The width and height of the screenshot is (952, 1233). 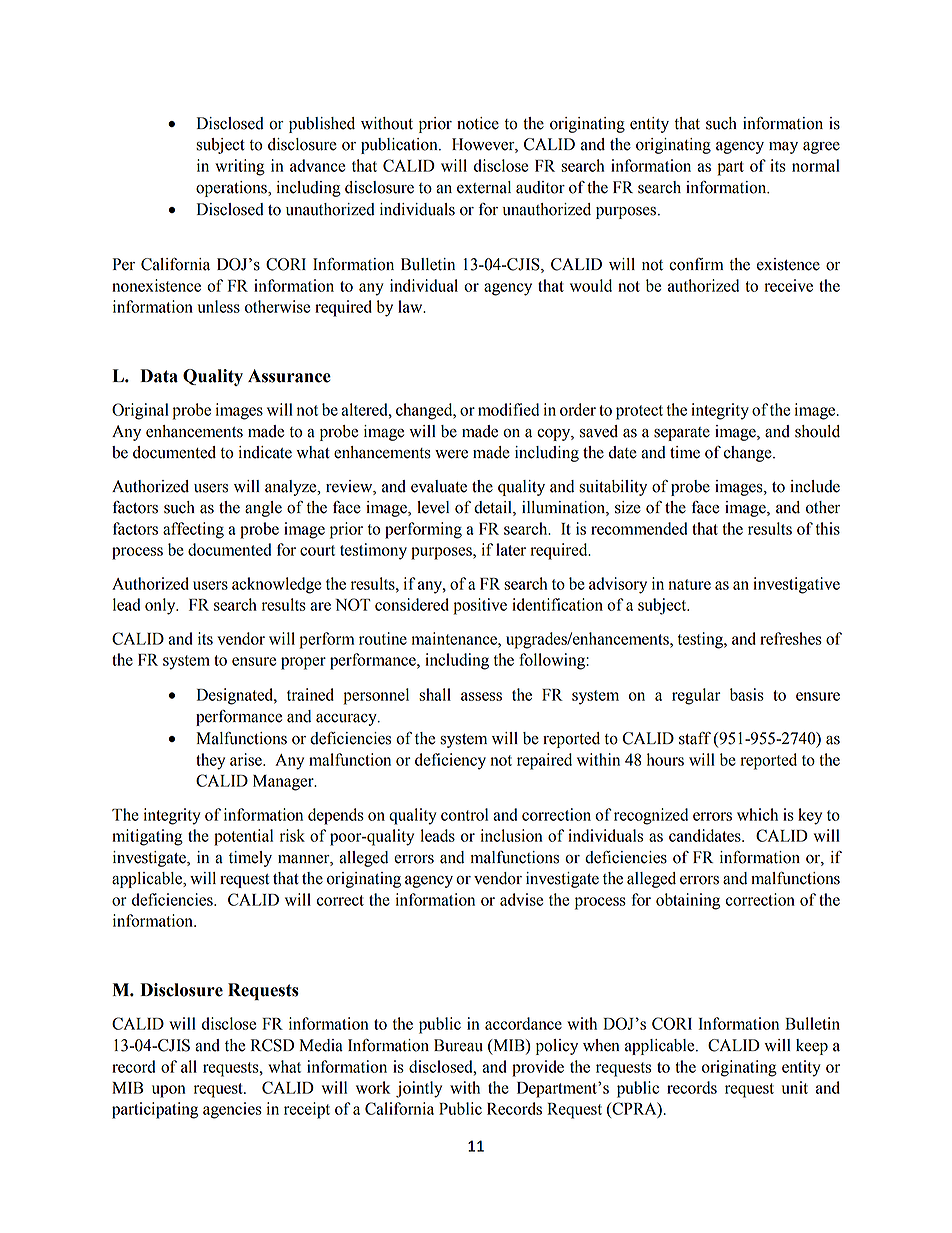 What do you see at coordinates (161, 606) in the screenshot?
I see `only` at bounding box center [161, 606].
